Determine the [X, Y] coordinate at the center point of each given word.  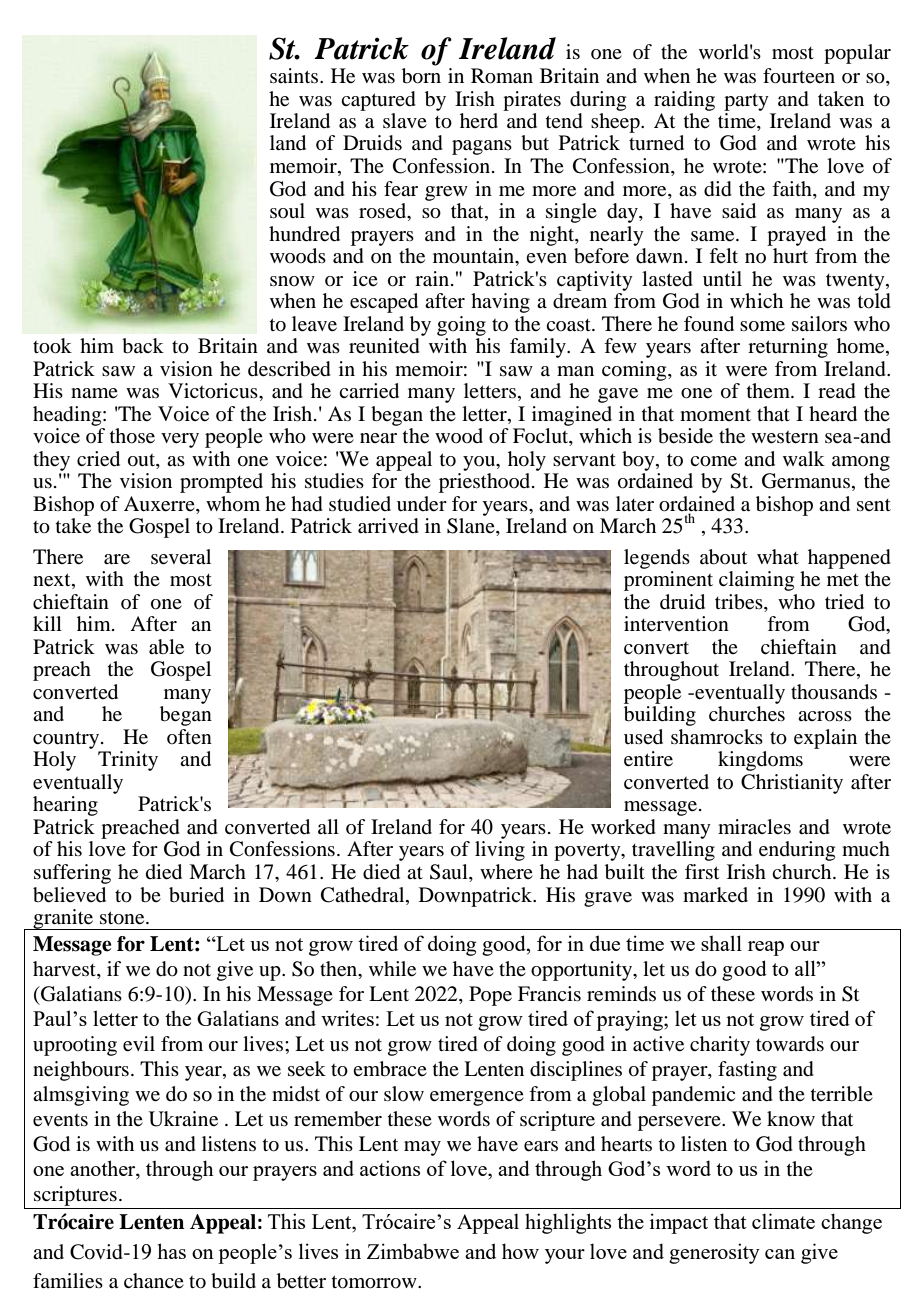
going [461, 326]
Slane [472, 527]
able [166, 647]
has [171, 1251]
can [780, 1254]
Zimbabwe [413, 1251]
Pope [490, 996]
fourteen [799, 76]
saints [295, 76]
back [143, 346]
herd [479, 120]
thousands [834, 692]
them [769, 390]
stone [123, 918]
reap [766, 948]
